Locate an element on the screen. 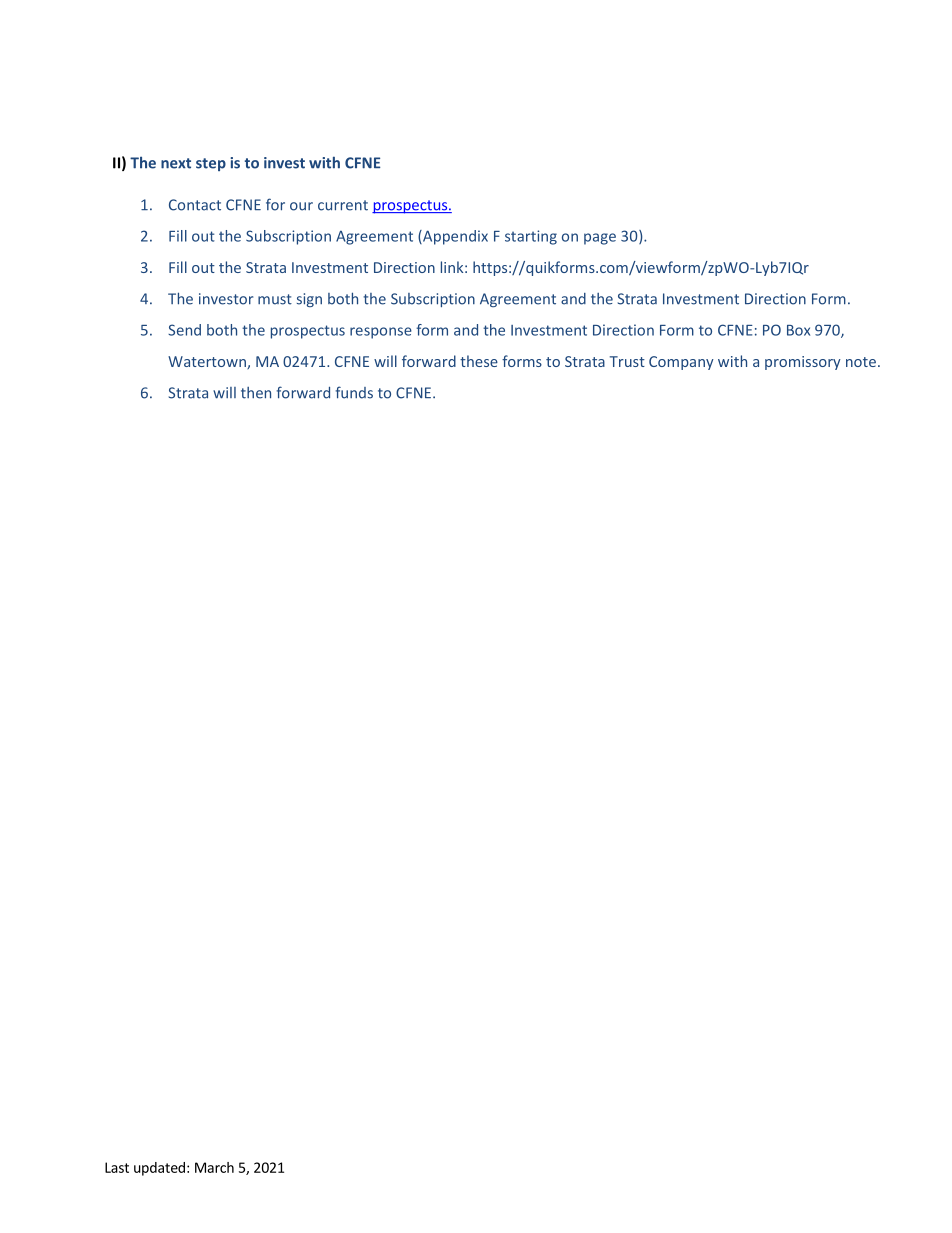 The image size is (952, 1233). page is located at coordinates (600, 239).
